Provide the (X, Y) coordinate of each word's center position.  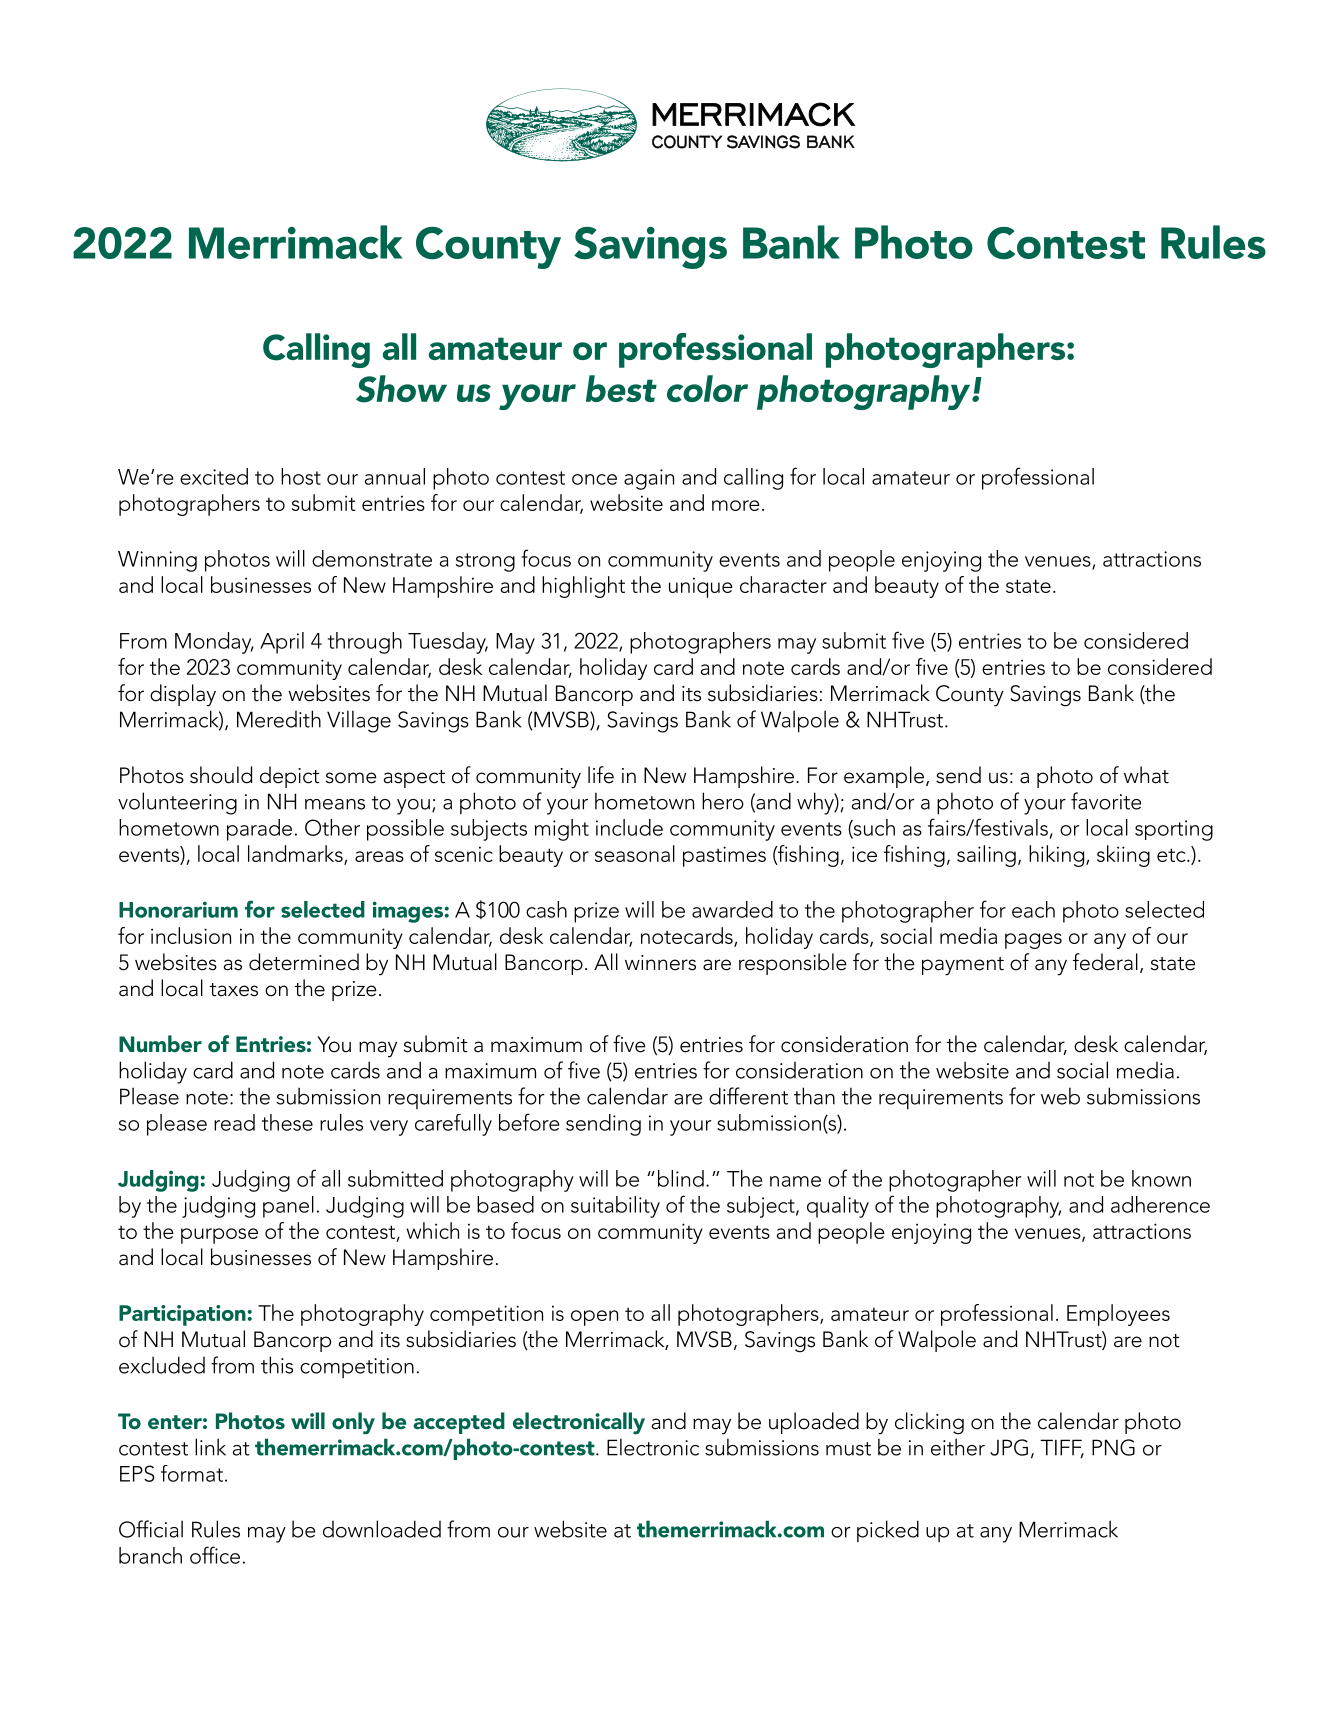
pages (1033, 941)
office (215, 1555)
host (301, 476)
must (848, 1449)
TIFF (1062, 1448)
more (736, 505)
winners (660, 963)
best (621, 388)
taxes (234, 990)
